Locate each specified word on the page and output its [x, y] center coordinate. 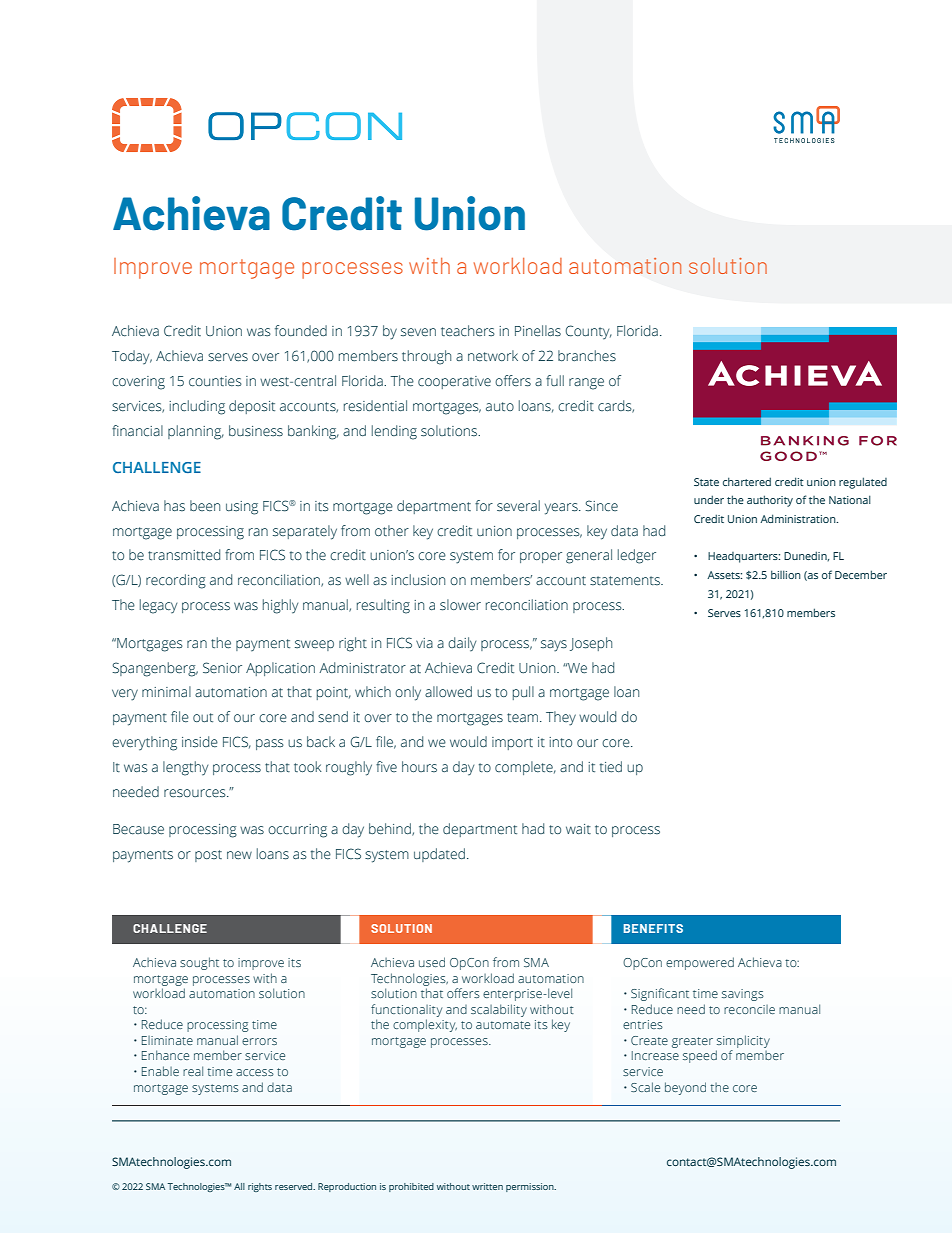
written [487, 1186]
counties [215, 381]
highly [280, 606]
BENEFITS [653, 928]
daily [462, 644]
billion [786, 574]
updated [439, 855]
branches [587, 356]
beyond [685, 1088]
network [493, 356]
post [208, 856]
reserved [295, 1186]
